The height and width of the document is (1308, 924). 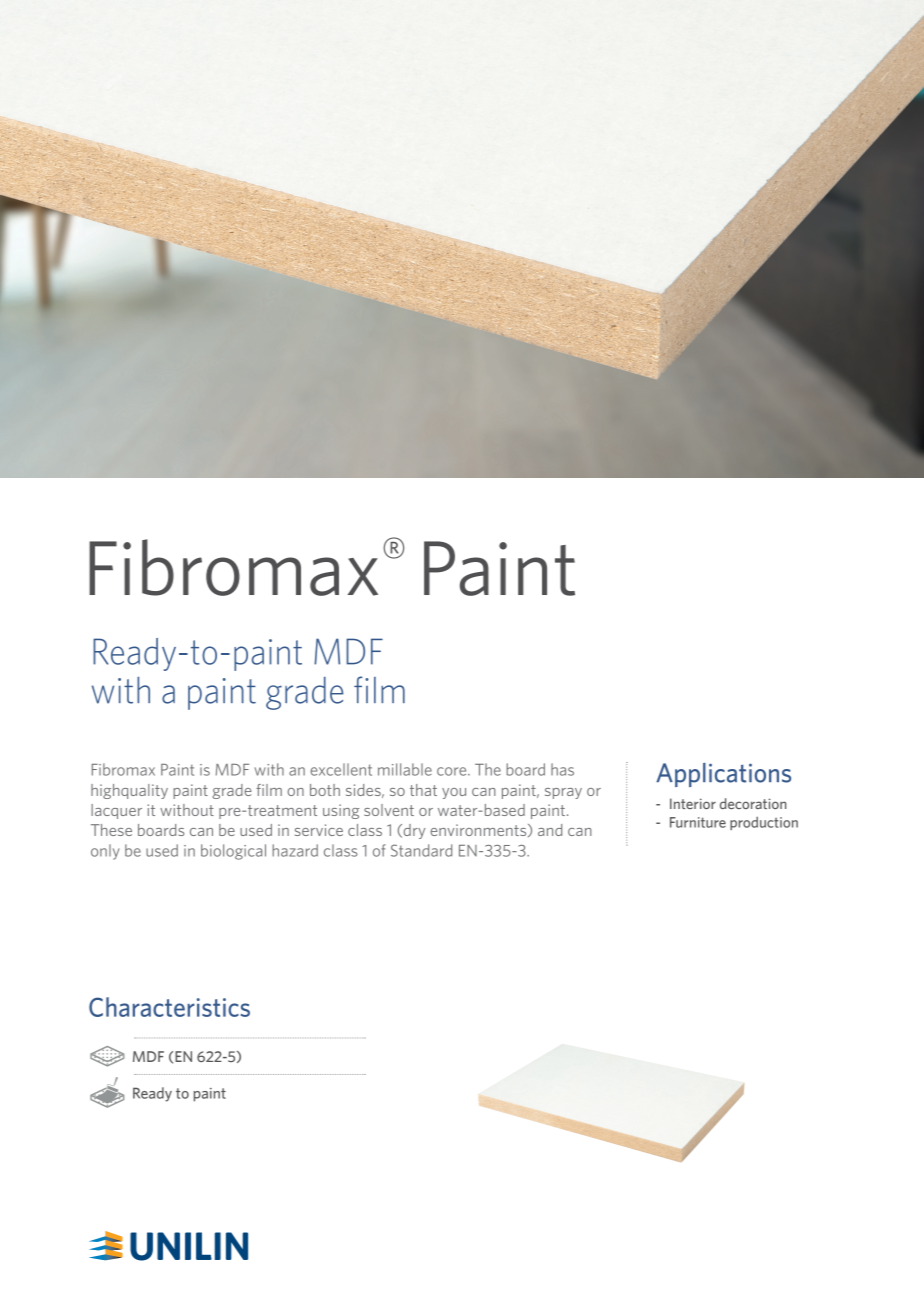 I want to click on Furniture, so click(x=698, y=822).
